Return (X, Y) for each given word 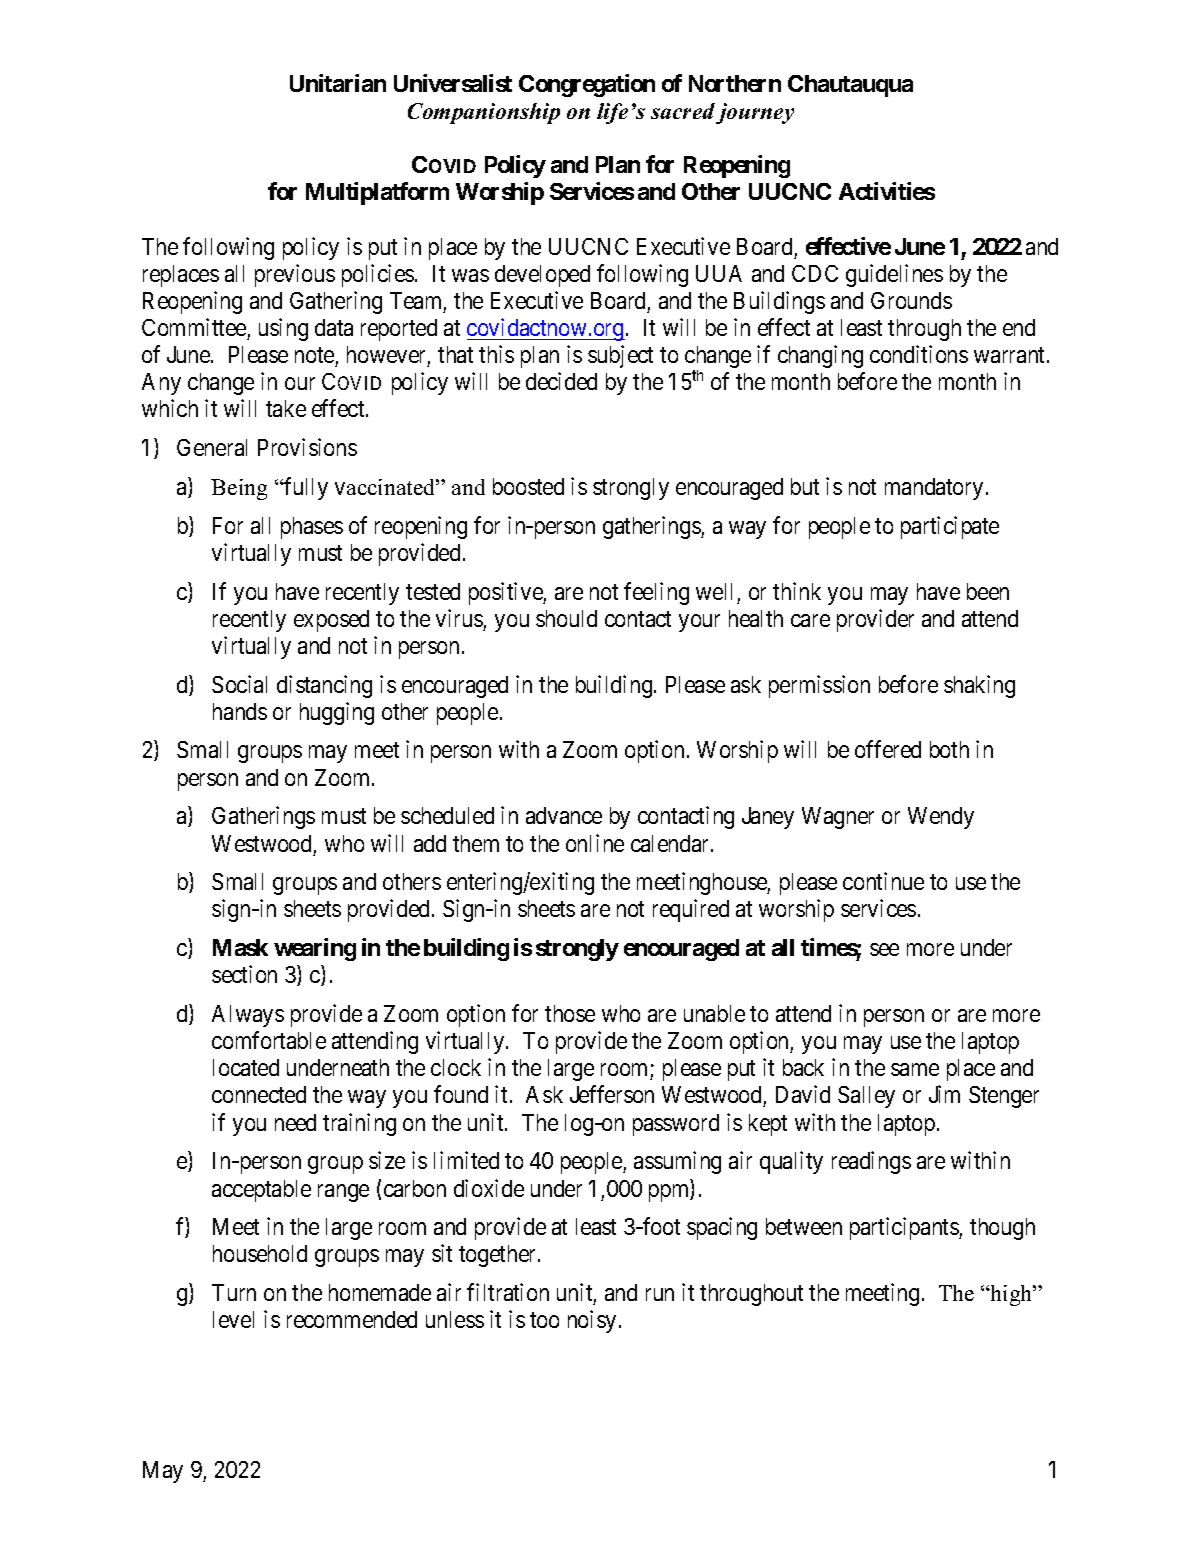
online (595, 843)
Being (239, 489)
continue (883, 881)
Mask (240, 947)
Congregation (587, 85)
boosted (528, 486)
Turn (234, 1292)
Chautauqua (850, 86)
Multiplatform (377, 193)
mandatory (934, 489)
